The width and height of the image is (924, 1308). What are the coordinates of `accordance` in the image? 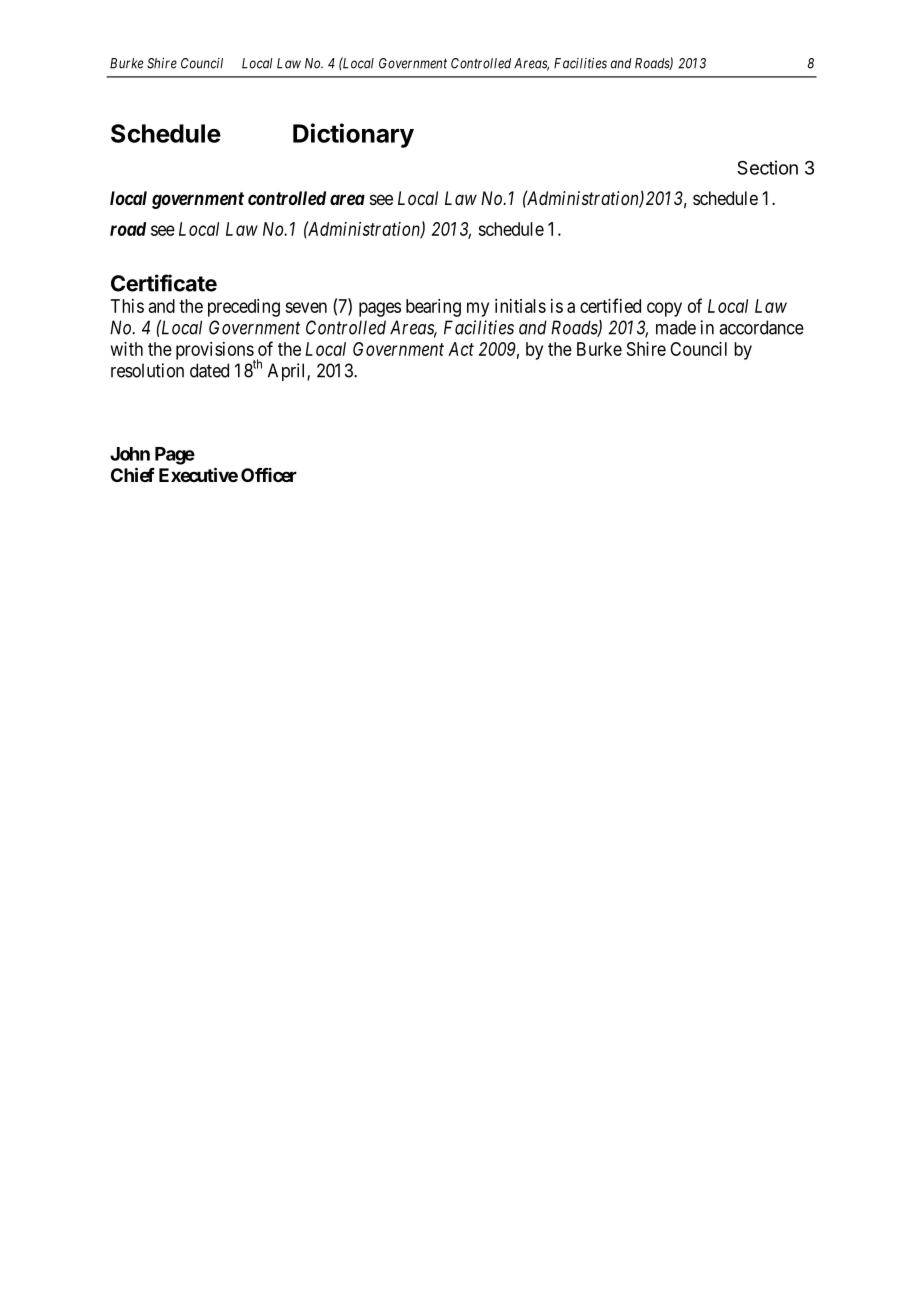 It's located at (761, 327).
